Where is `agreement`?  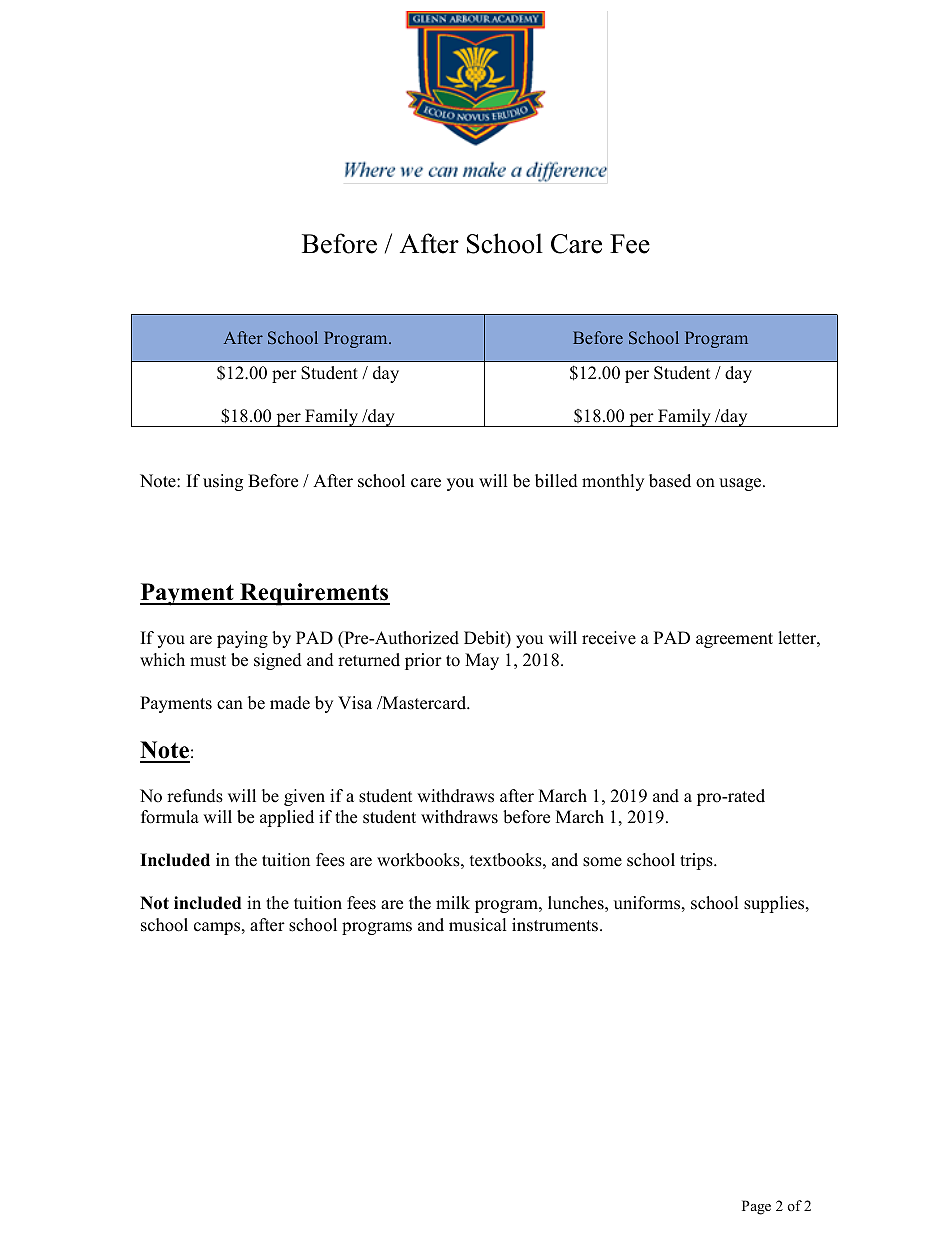 agreement is located at coordinates (734, 640).
